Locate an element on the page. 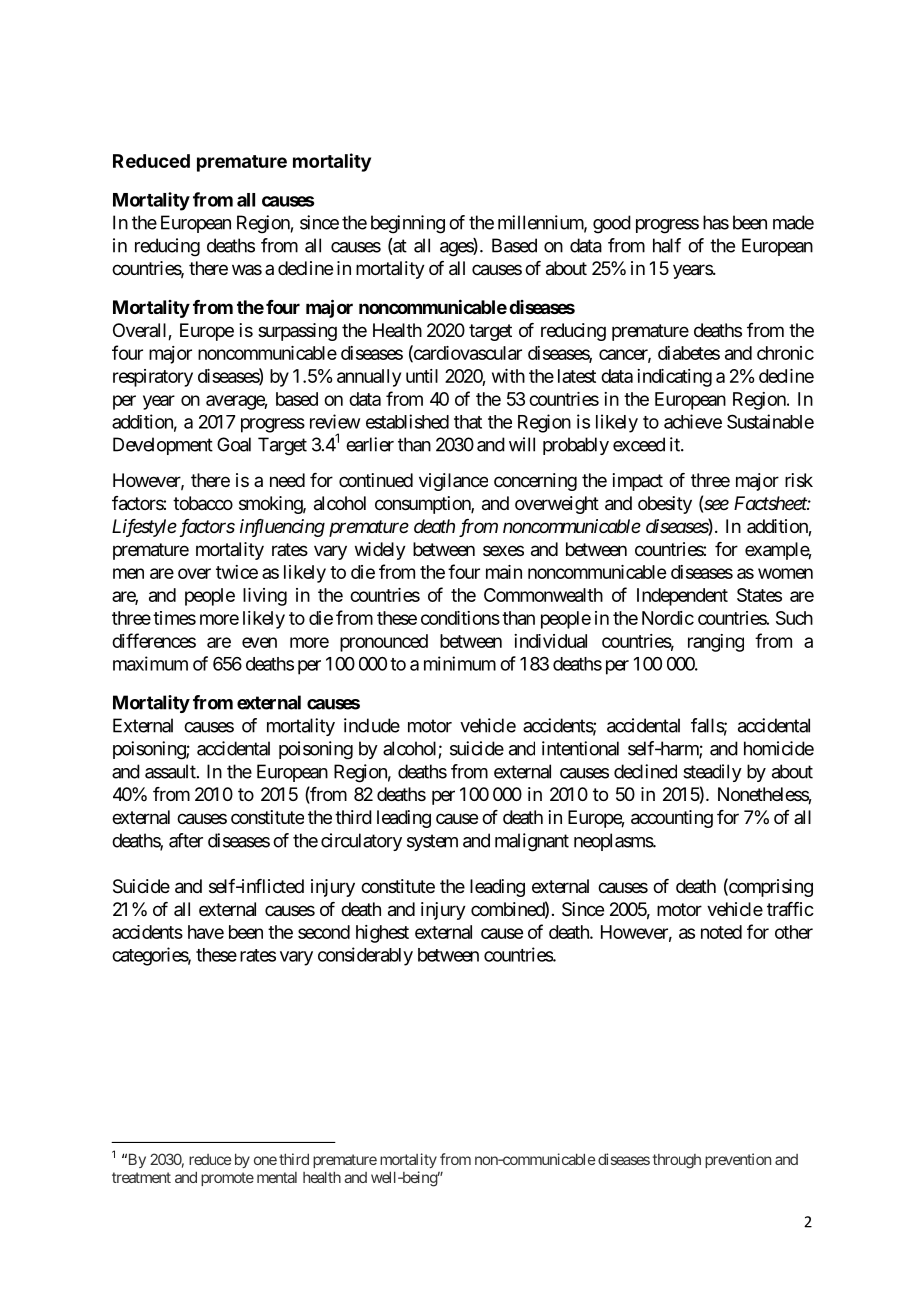  half is located at coordinates (667, 245).
